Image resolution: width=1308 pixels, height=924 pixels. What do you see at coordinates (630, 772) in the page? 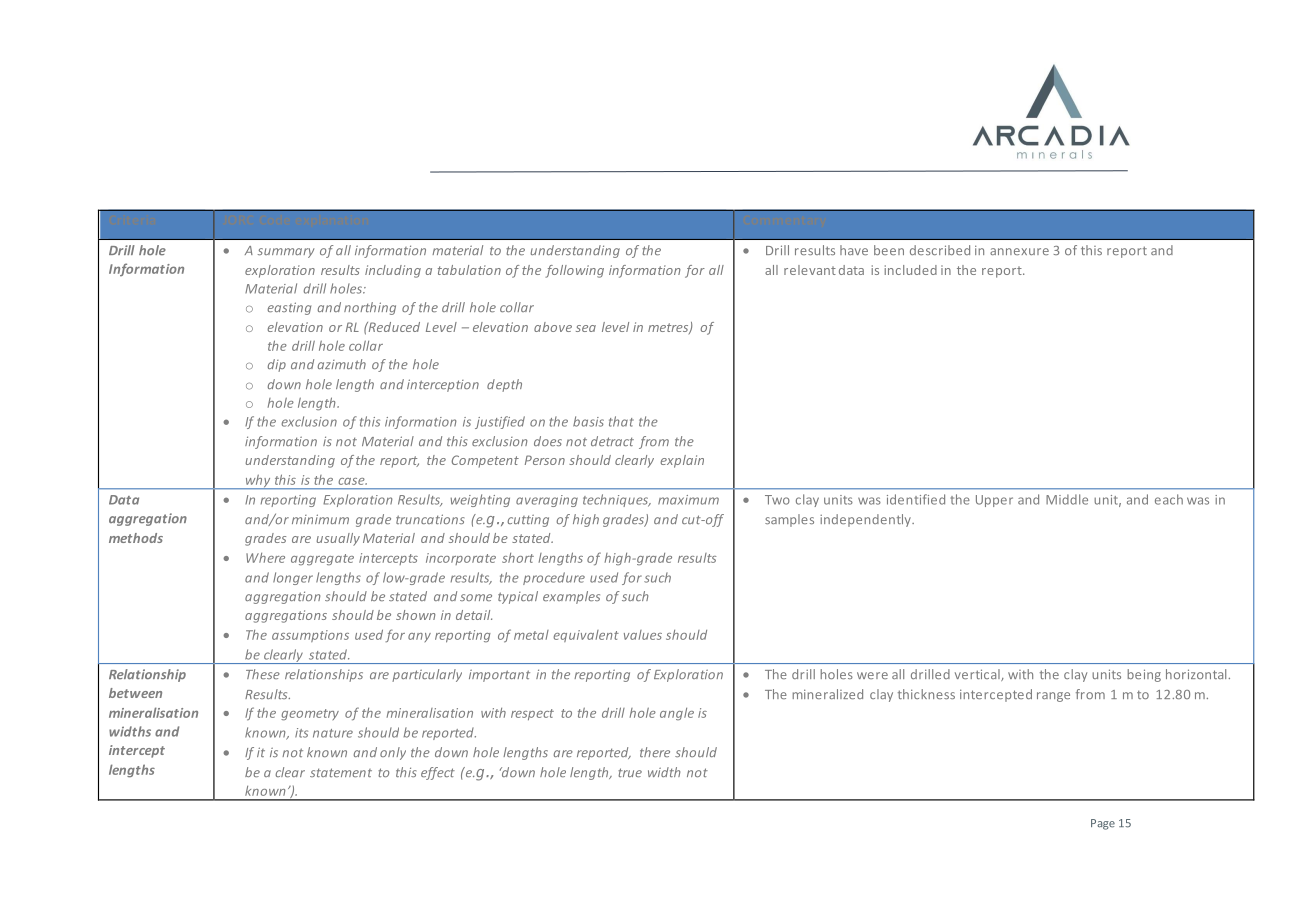
I see `true` at bounding box center [630, 772].
